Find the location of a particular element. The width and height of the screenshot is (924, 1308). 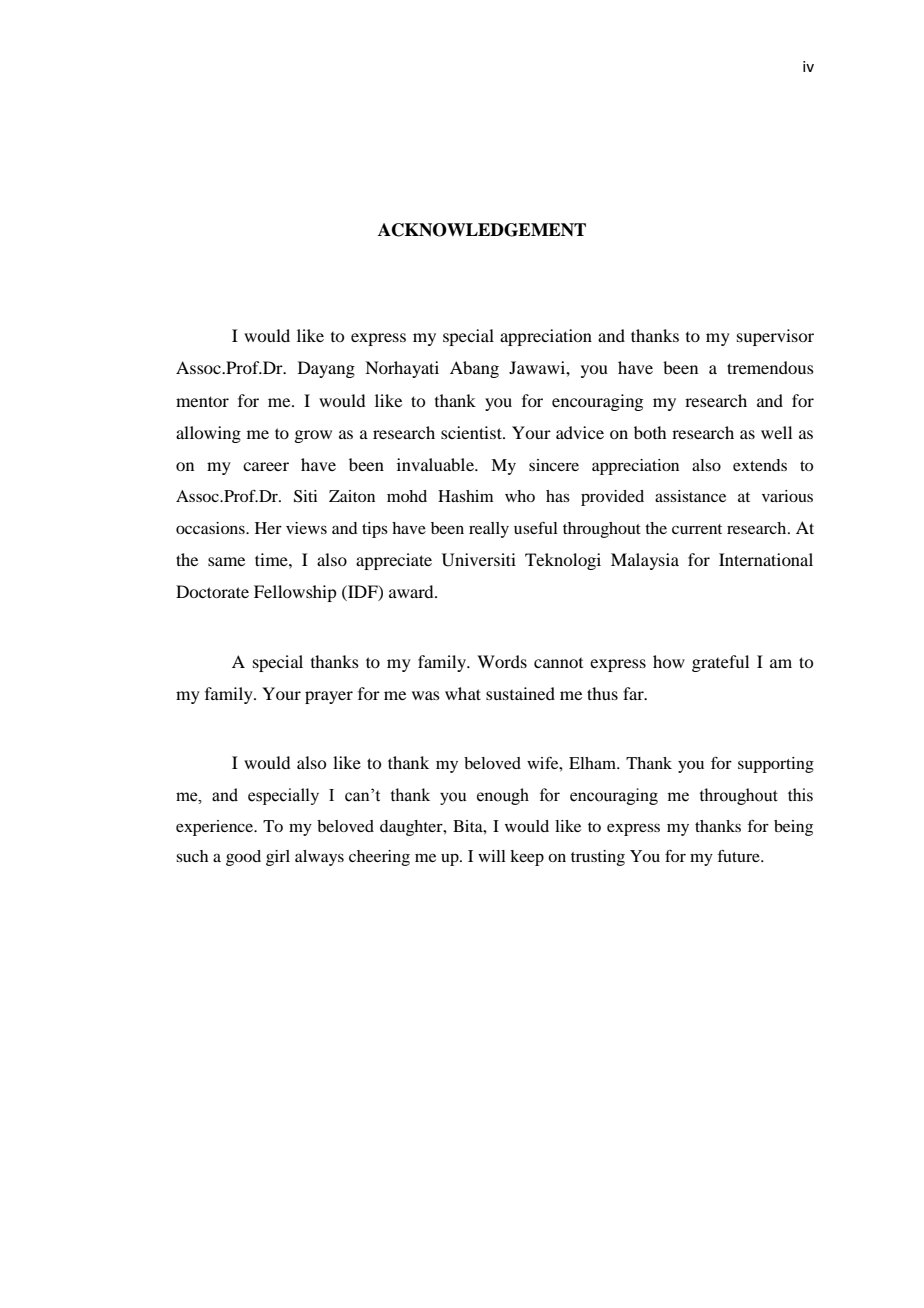

tremendous is located at coordinates (770, 367).
